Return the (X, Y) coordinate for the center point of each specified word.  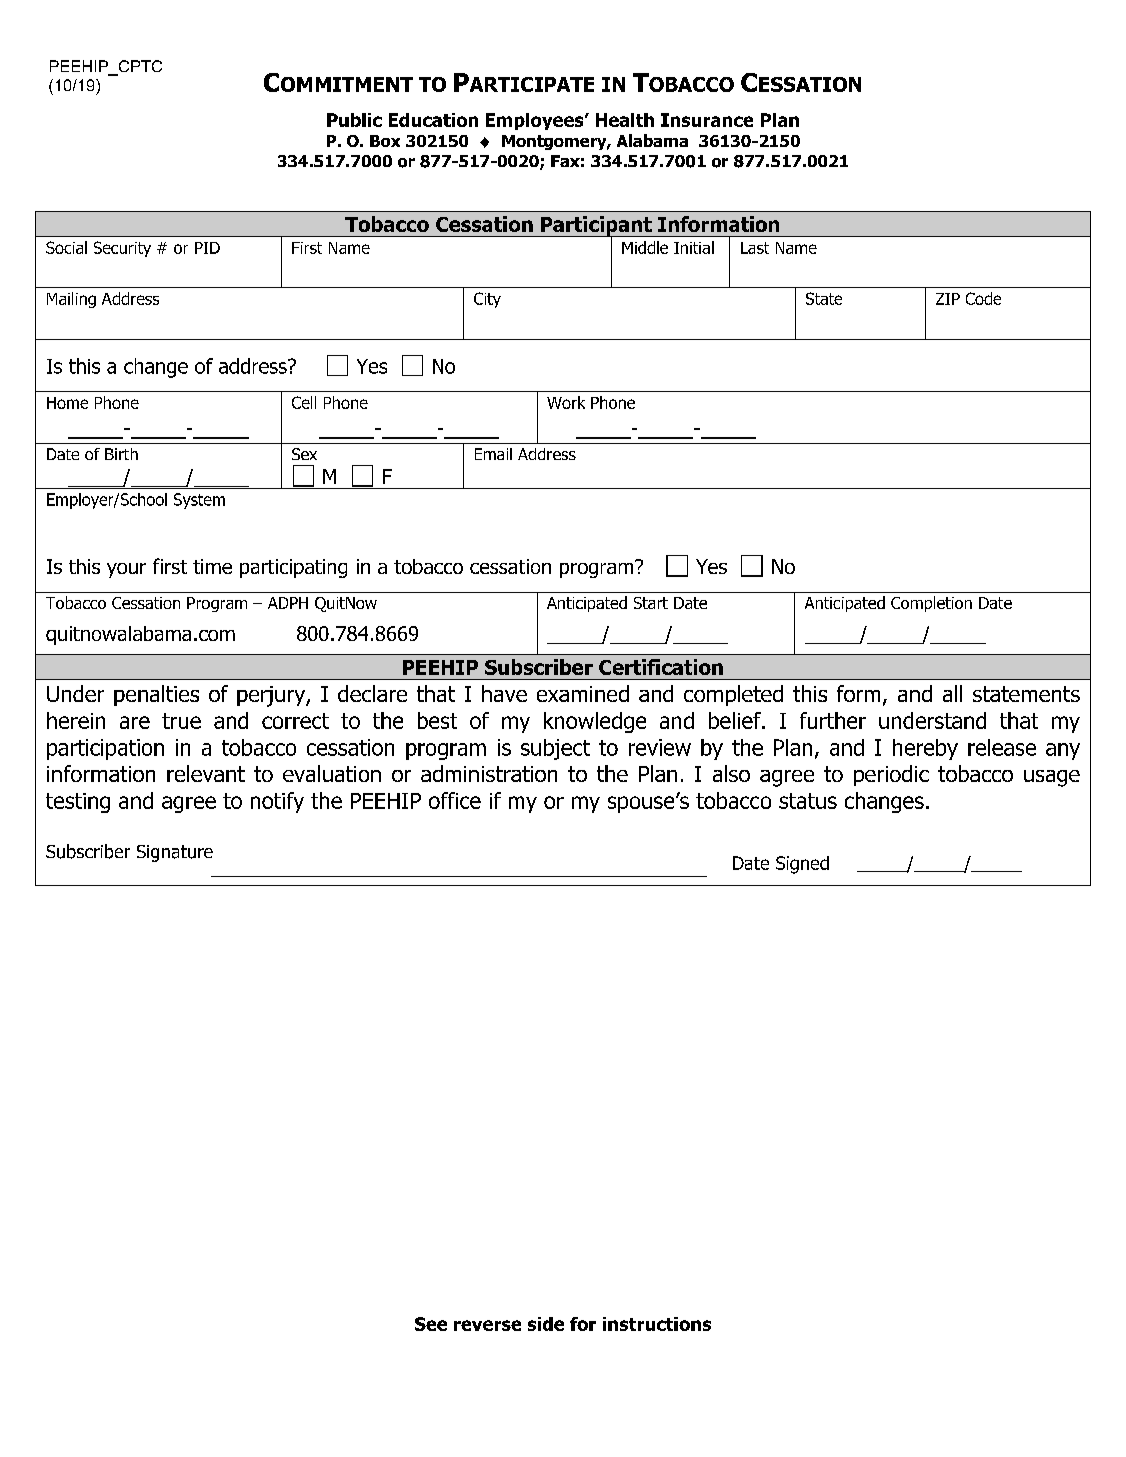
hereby (925, 749)
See (431, 1324)
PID (207, 248)
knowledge (595, 722)
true (181, 721)
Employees (536, 121)
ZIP (948, 299)
